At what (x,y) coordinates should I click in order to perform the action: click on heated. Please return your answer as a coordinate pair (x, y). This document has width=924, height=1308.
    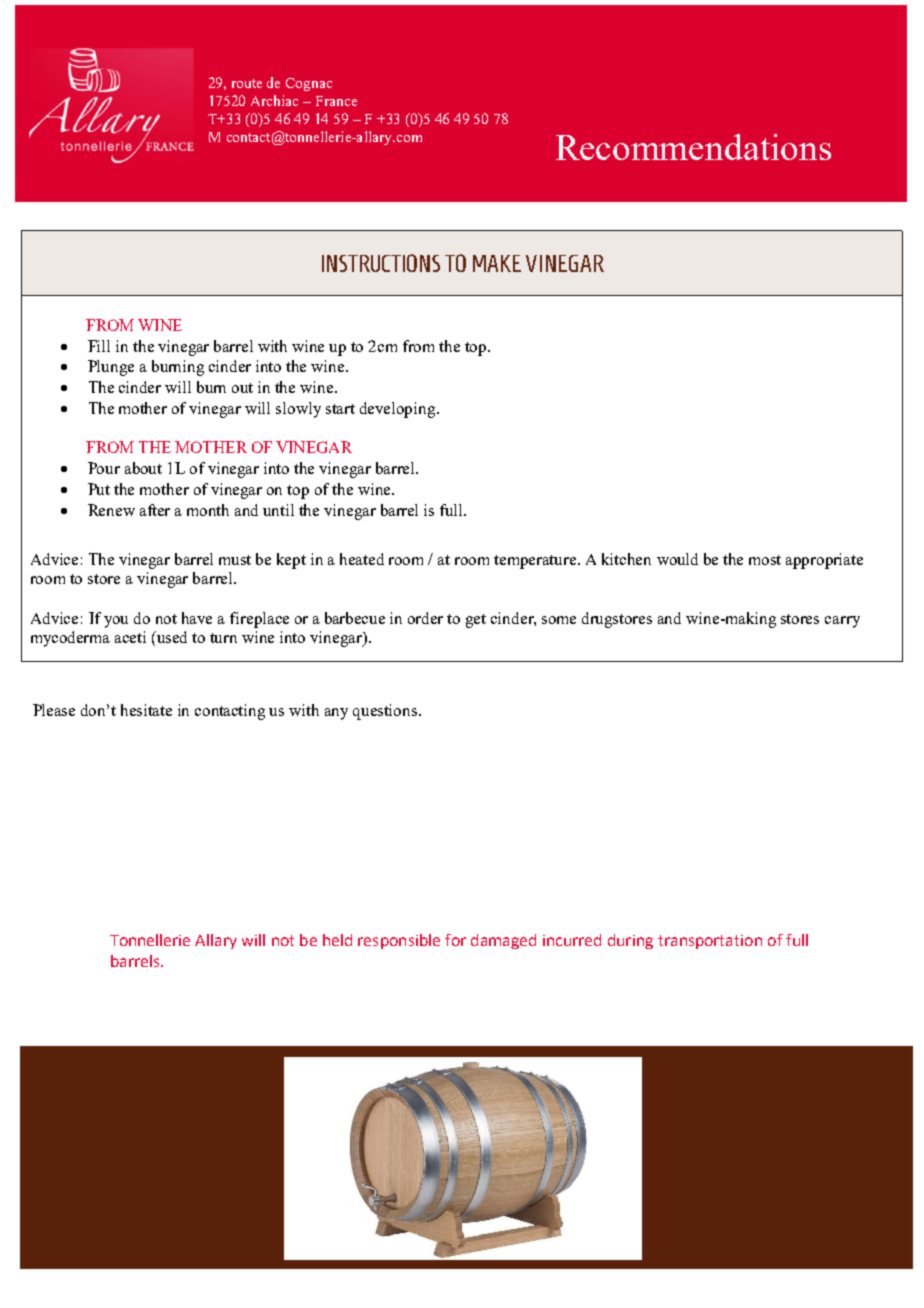
    Looking at the image, I should click on (362, 559).
